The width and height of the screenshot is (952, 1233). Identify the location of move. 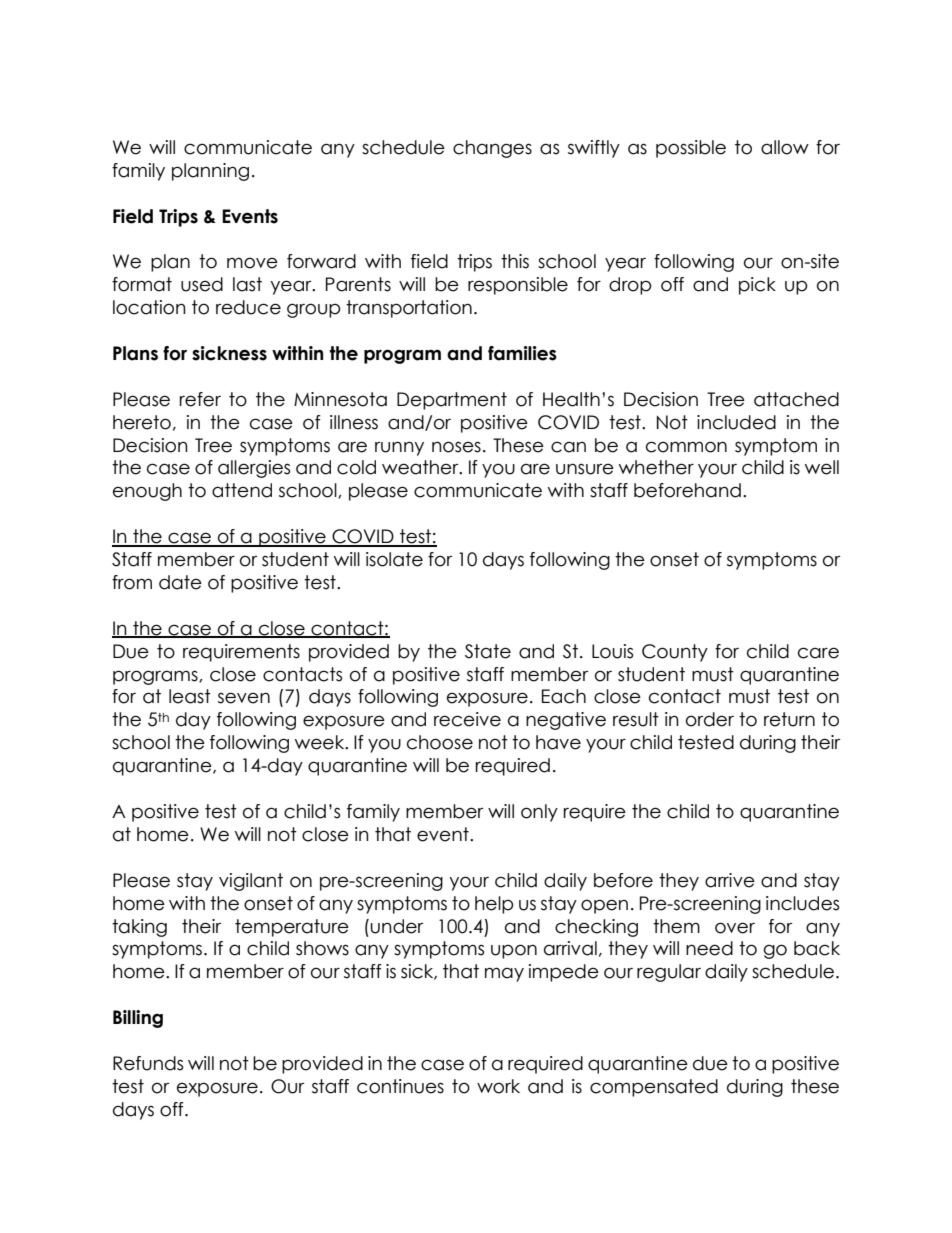
(252, 263).
